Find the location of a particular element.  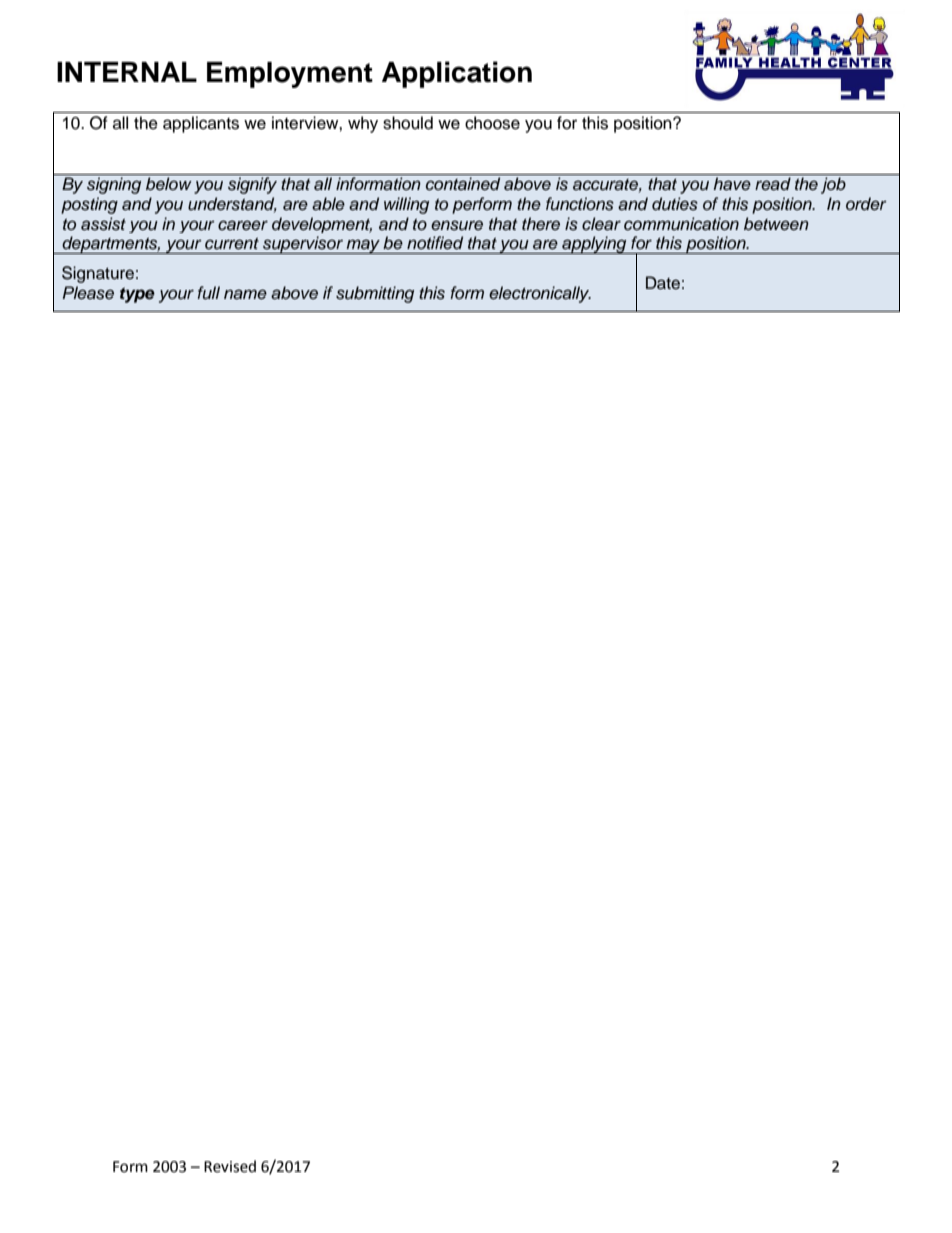

may is located at coordinates (363, 246).
